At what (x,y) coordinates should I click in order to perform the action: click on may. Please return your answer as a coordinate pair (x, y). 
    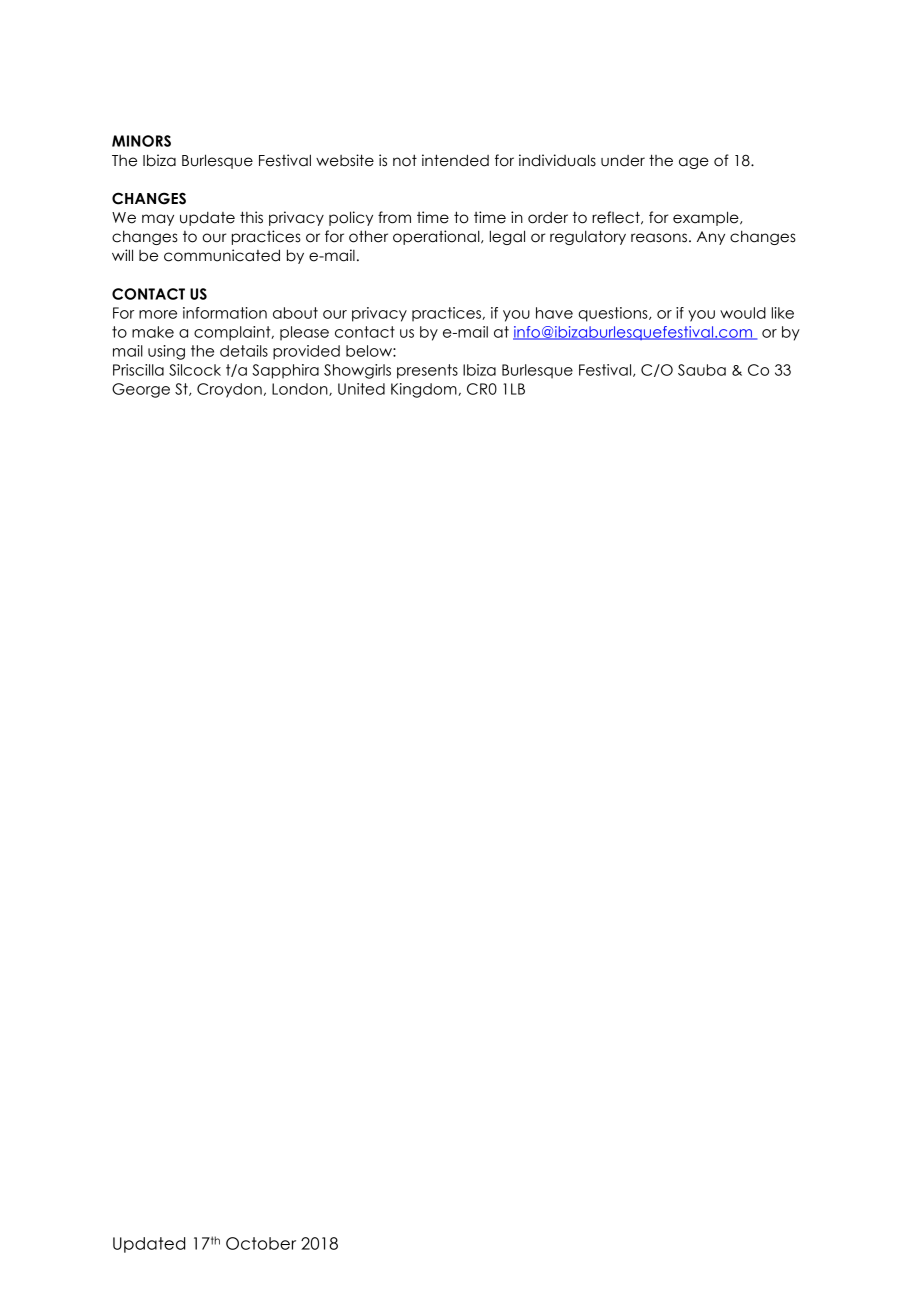
    Looking at the image, I should click on (158, 220).
